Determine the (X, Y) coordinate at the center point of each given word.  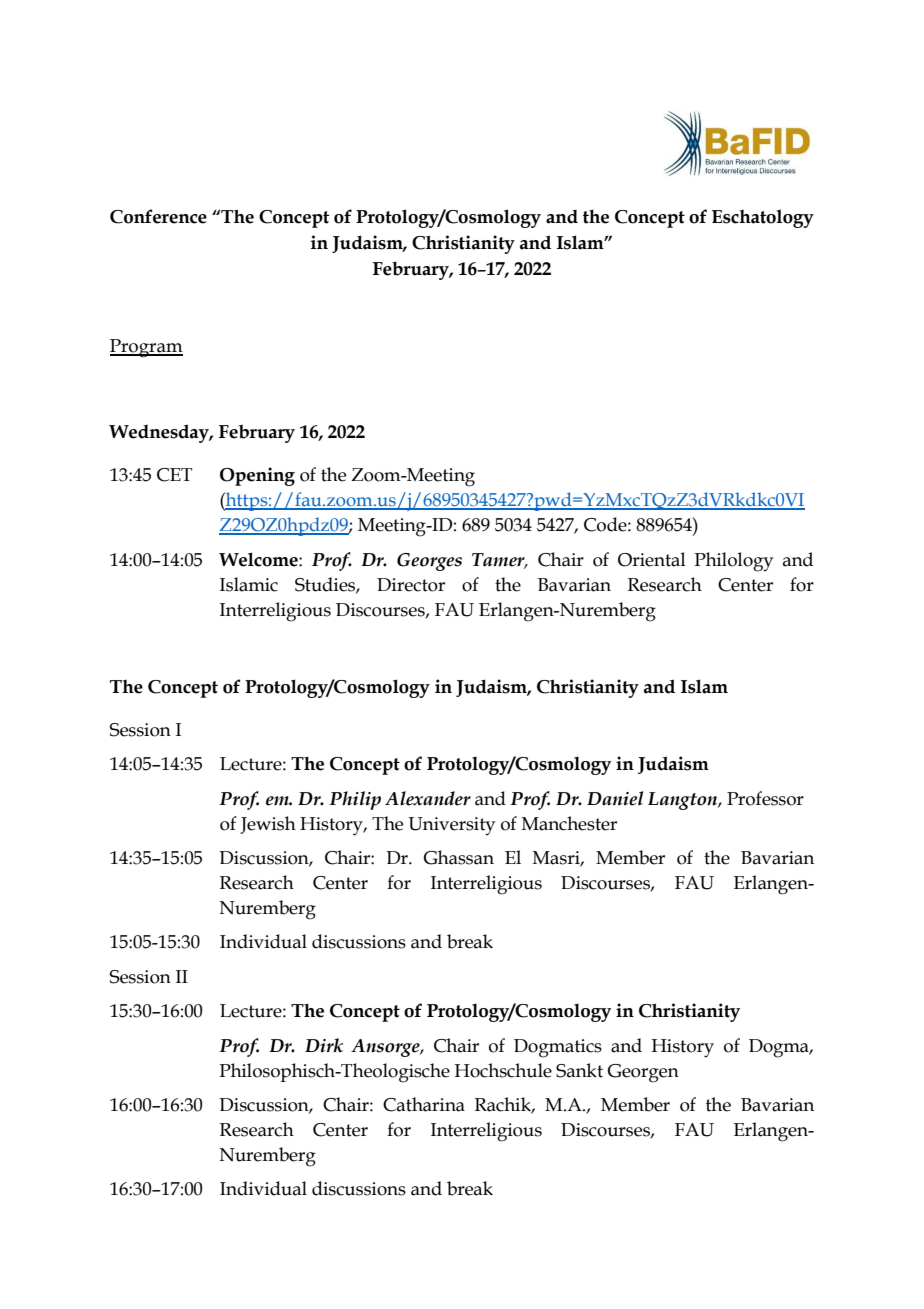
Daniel (615, 798)
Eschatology (763, 218)
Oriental (652, 559)
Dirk (324, 1045)
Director (411, 585)
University (451, 826)
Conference (158, 216)
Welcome (259, 559)
